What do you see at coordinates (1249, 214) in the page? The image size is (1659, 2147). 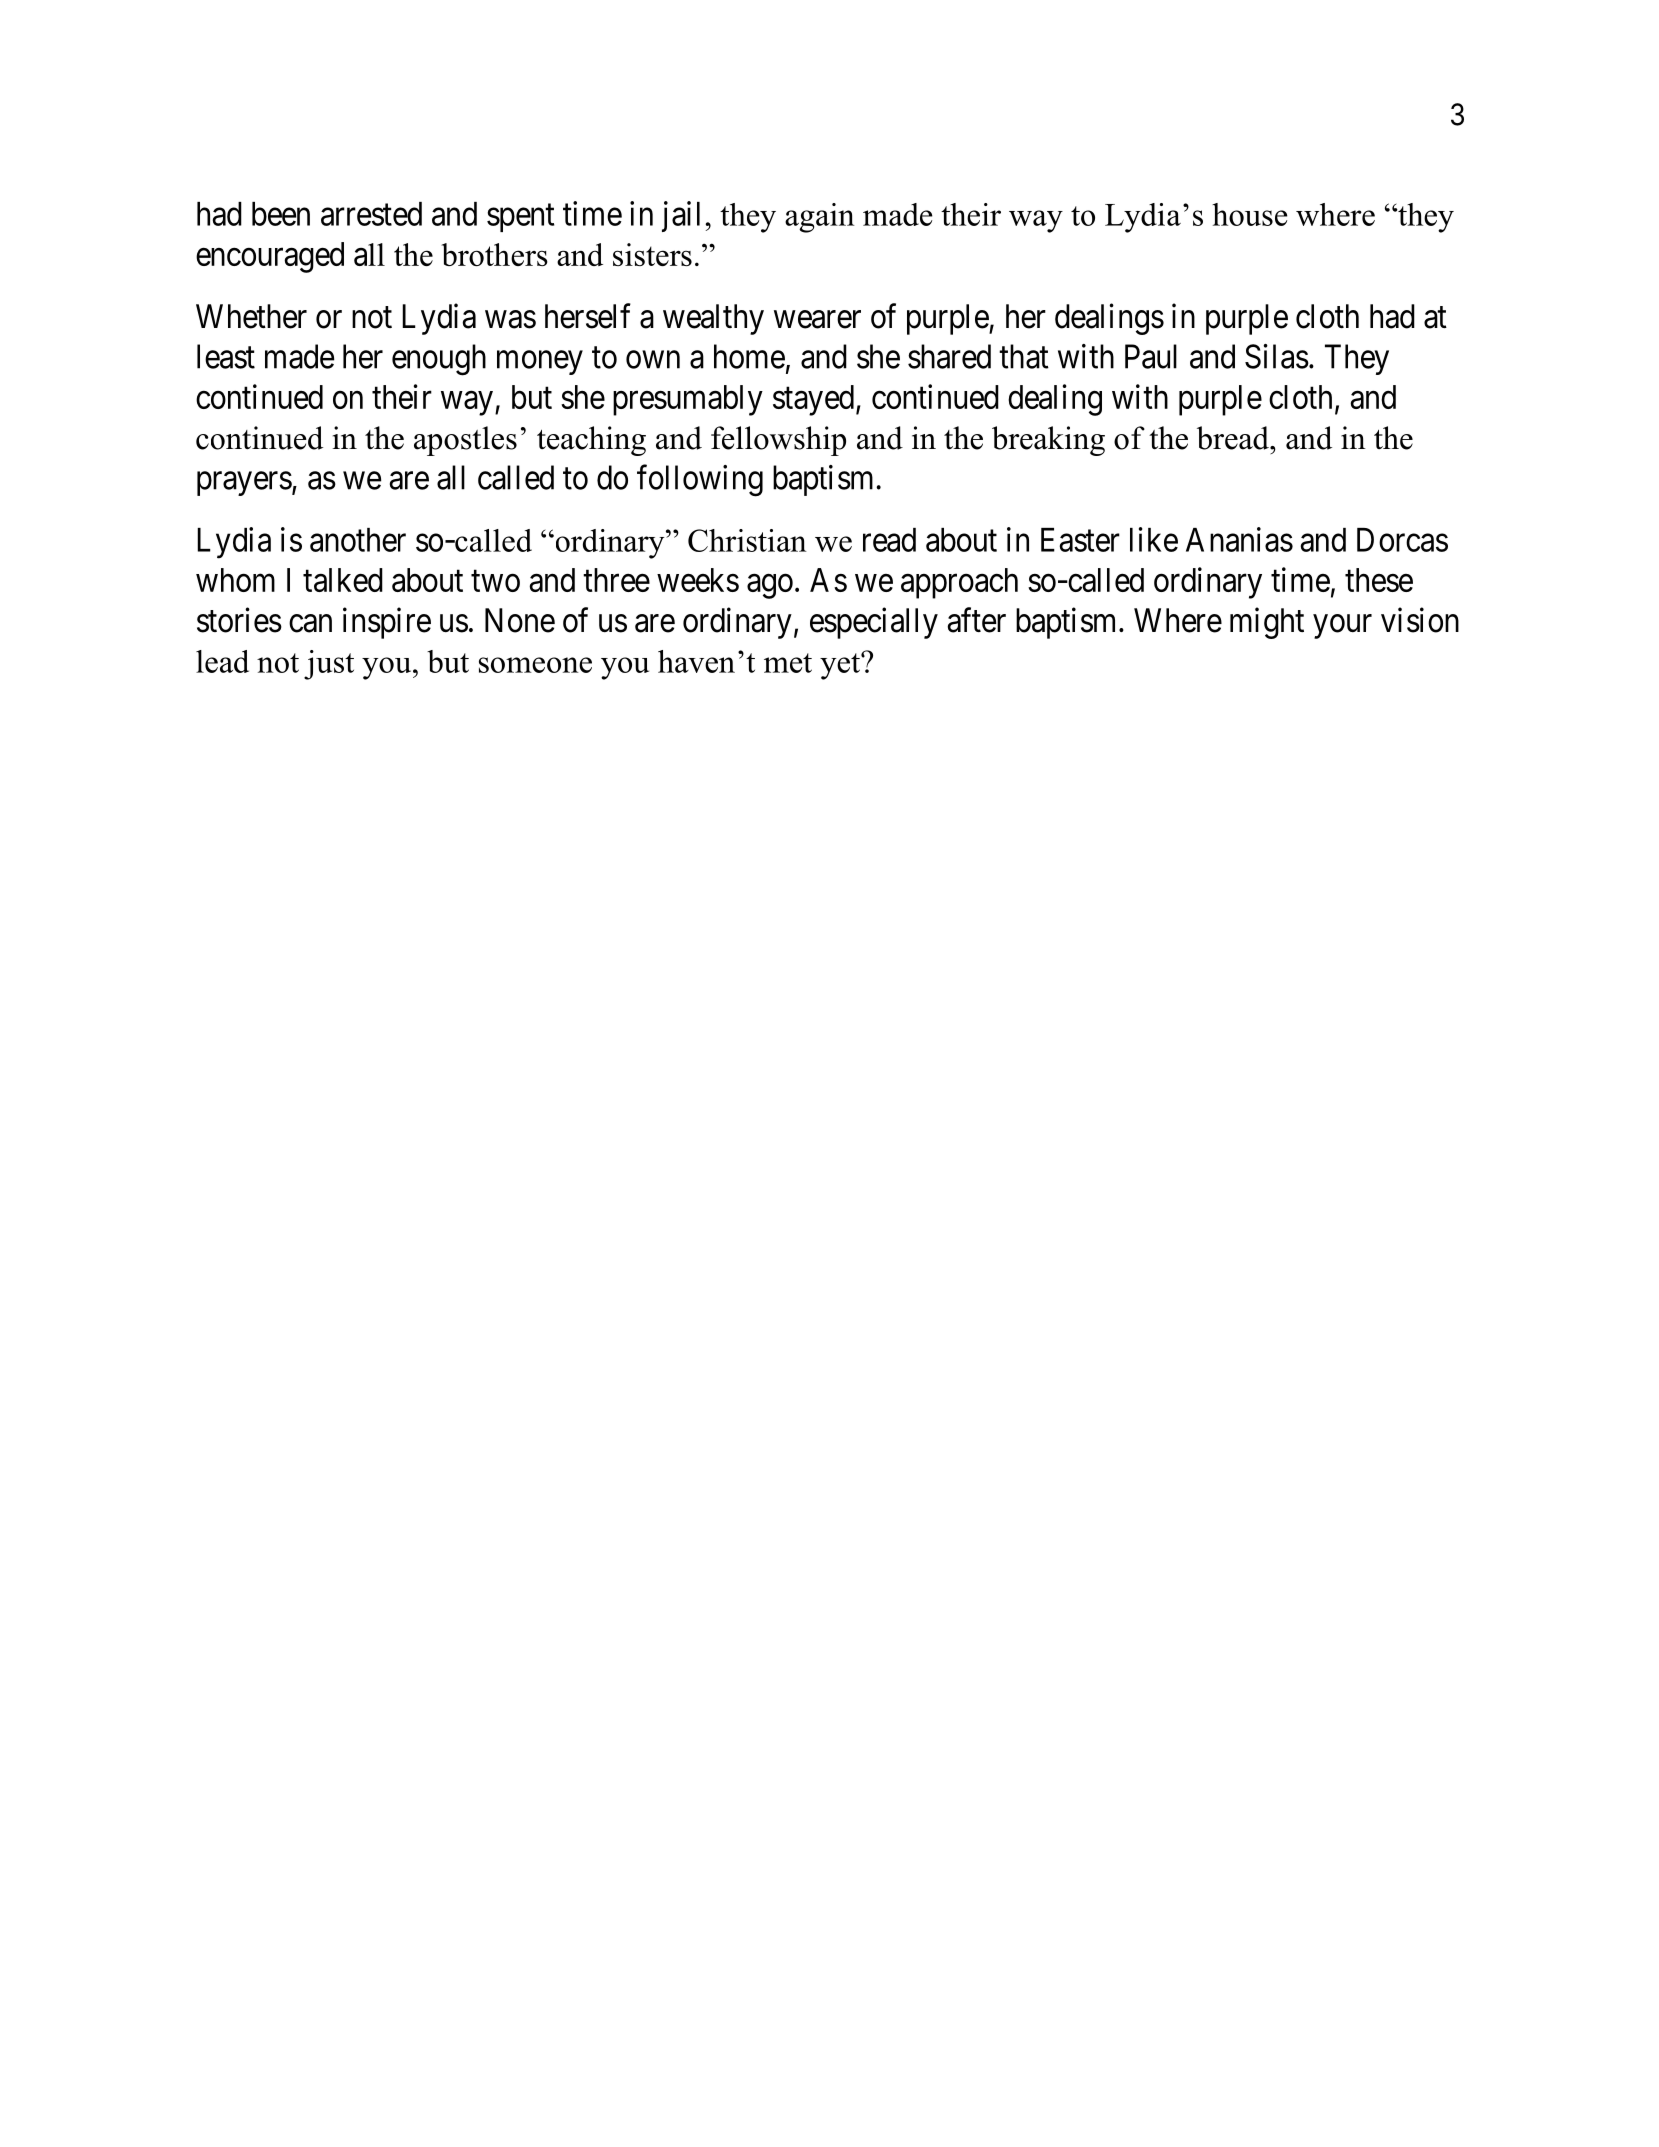 I see `house` at bounding box center [1249, 214].
